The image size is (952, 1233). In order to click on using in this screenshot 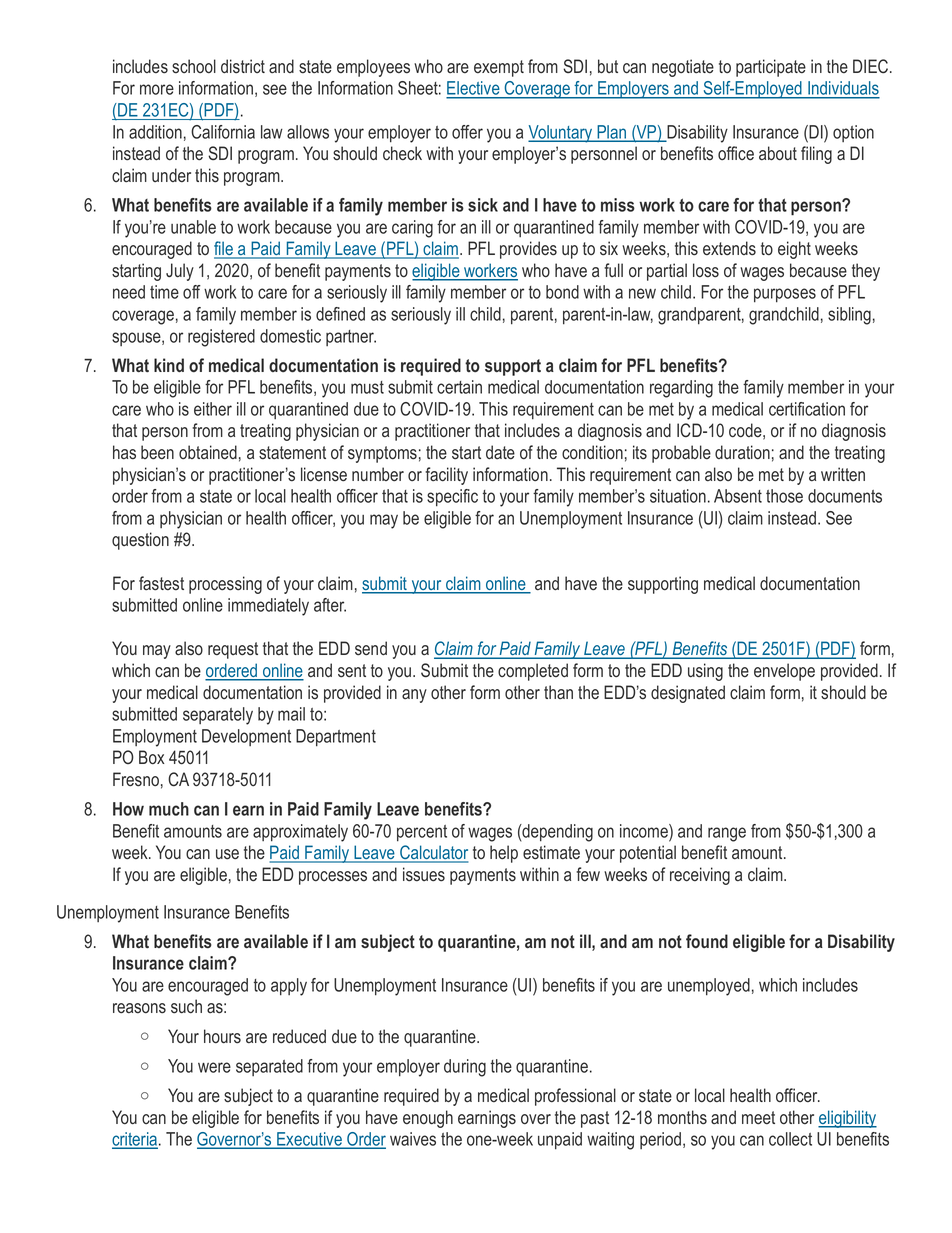, I will do `click(705, 672)`.
